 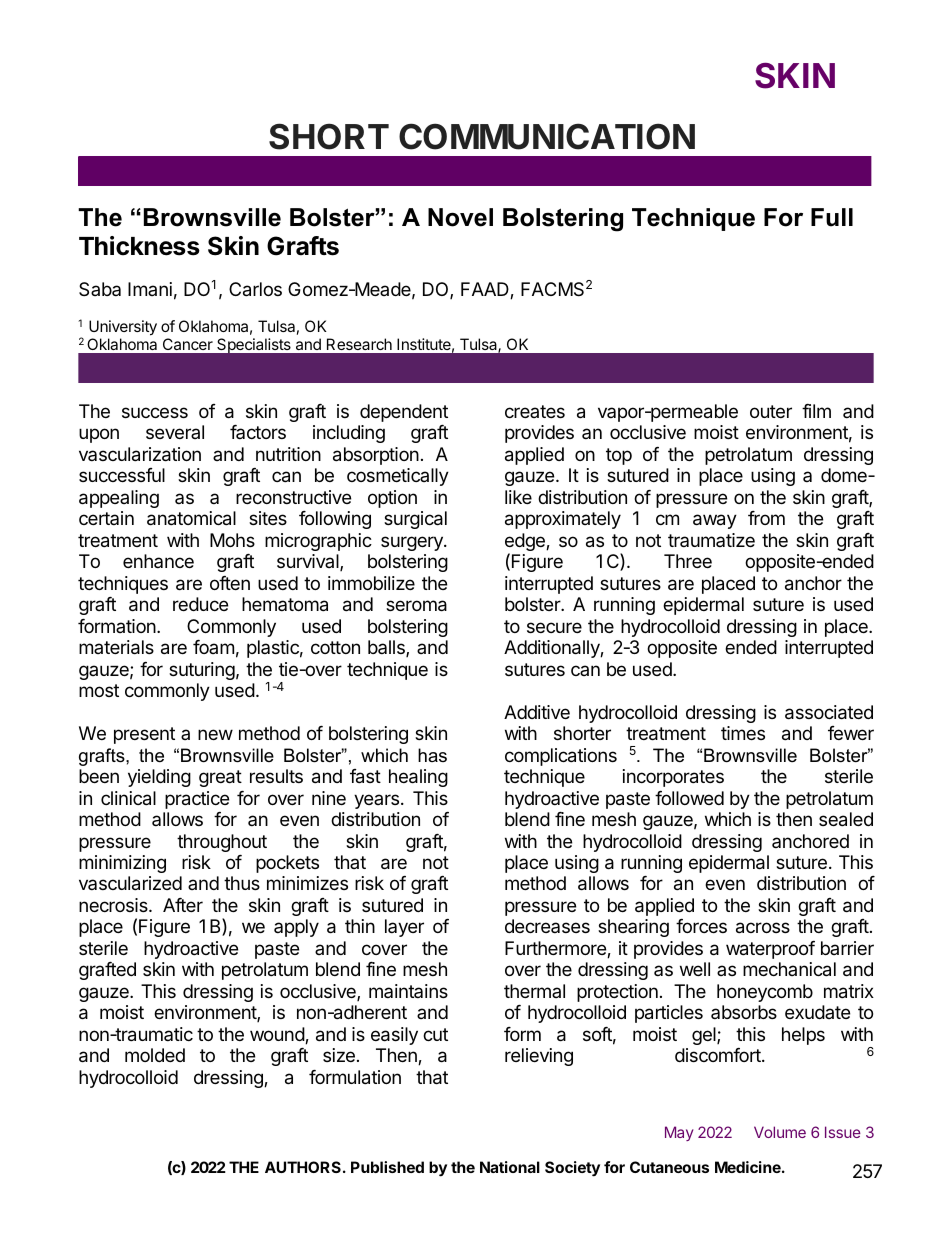 What do you see at coordinates (213, 647) in the document?
I see `foam` at bounding box center [213, 647].
